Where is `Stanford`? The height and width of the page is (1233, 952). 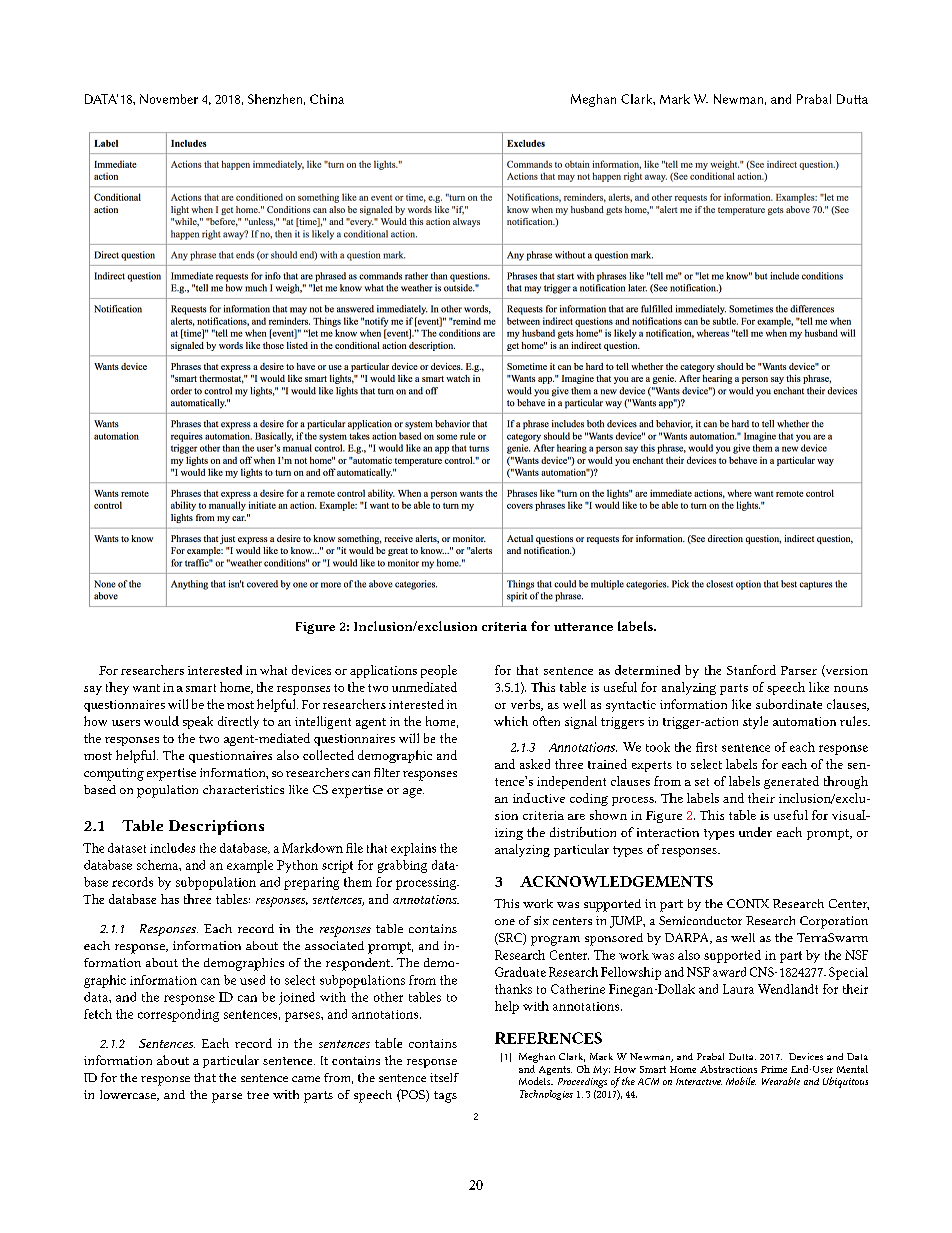
Stanford is located at coordinates (751, 670).
